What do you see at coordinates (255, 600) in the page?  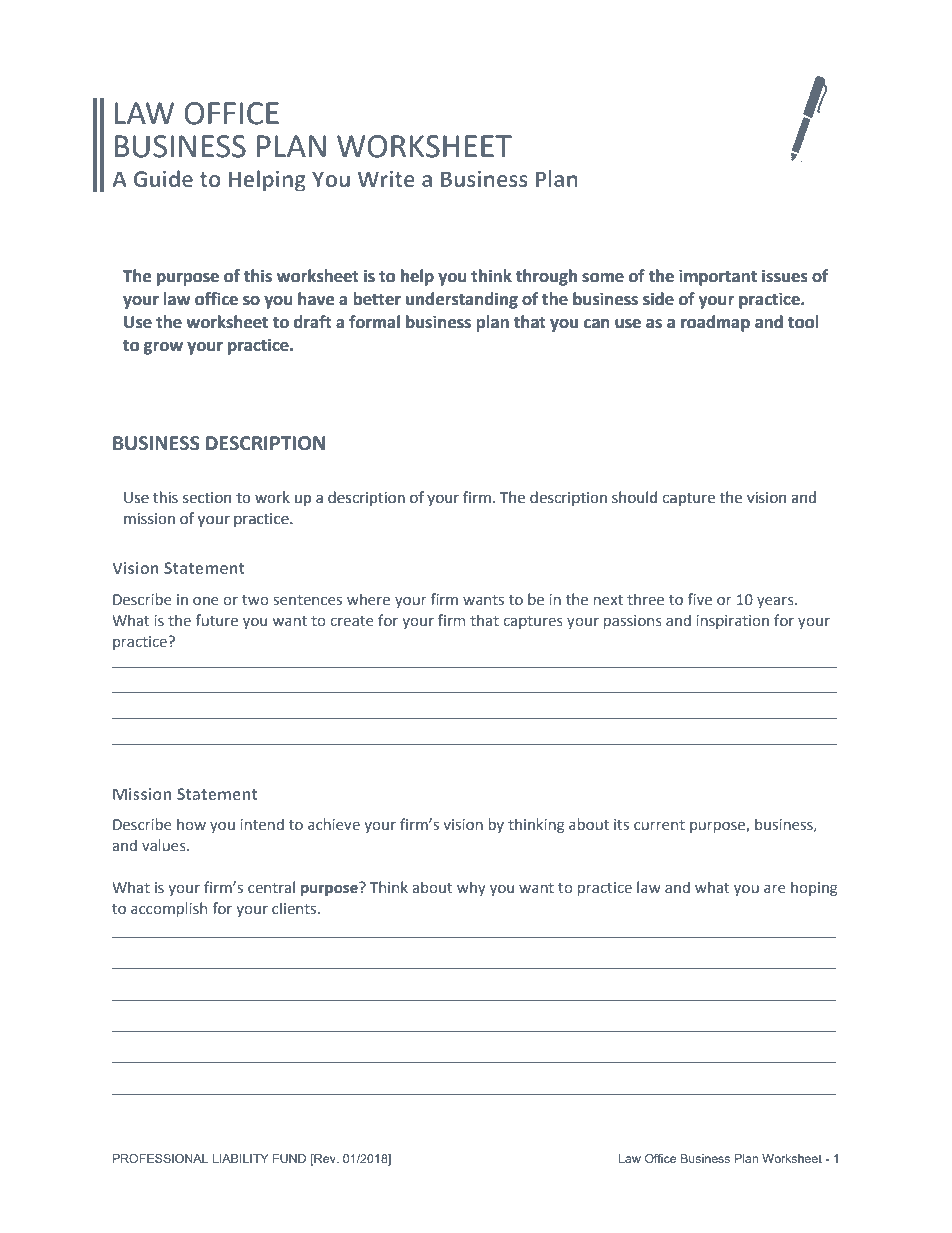 I see `two` at bounding box center [255, 600].
